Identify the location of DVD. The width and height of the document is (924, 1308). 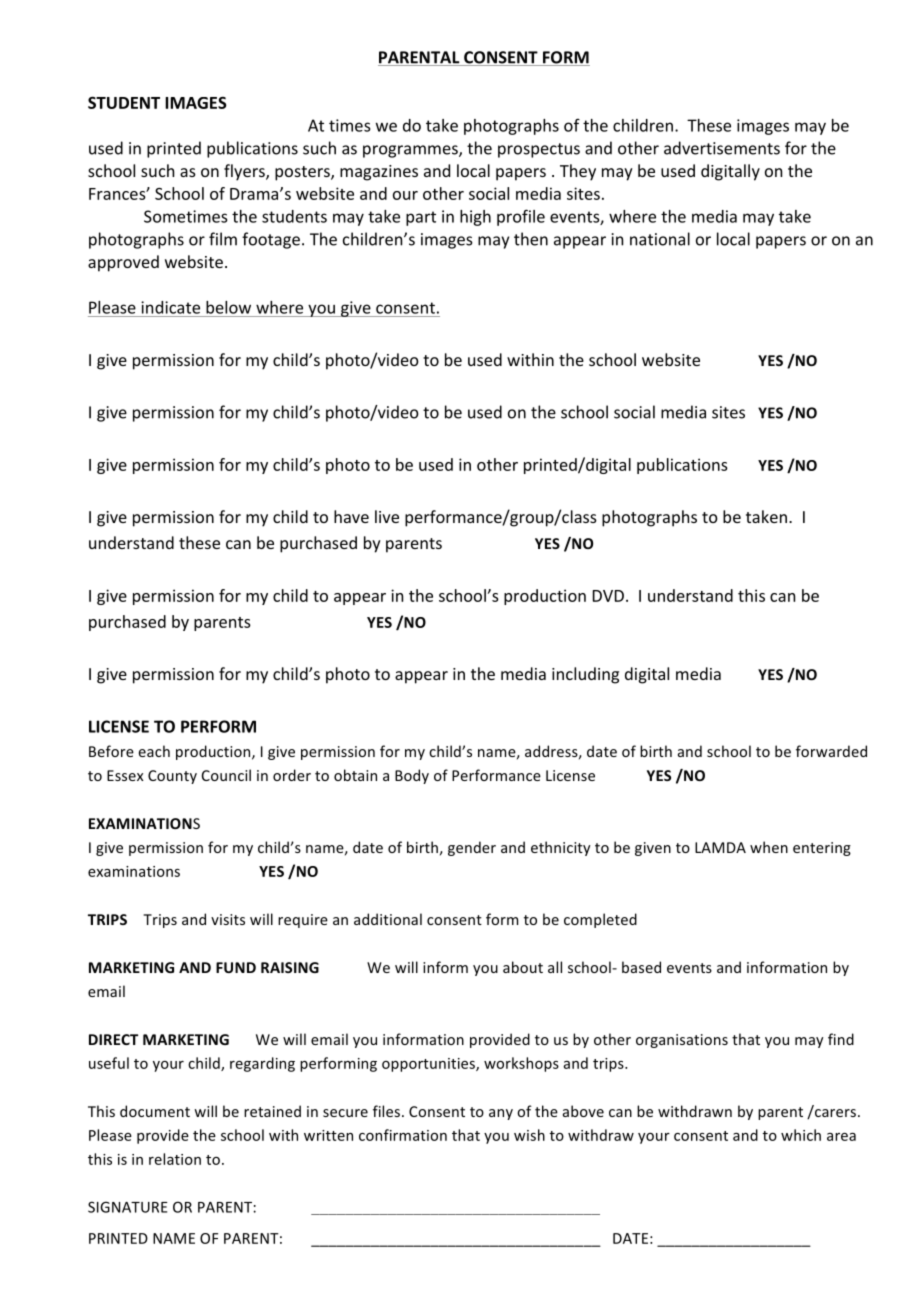
(608, 596).
